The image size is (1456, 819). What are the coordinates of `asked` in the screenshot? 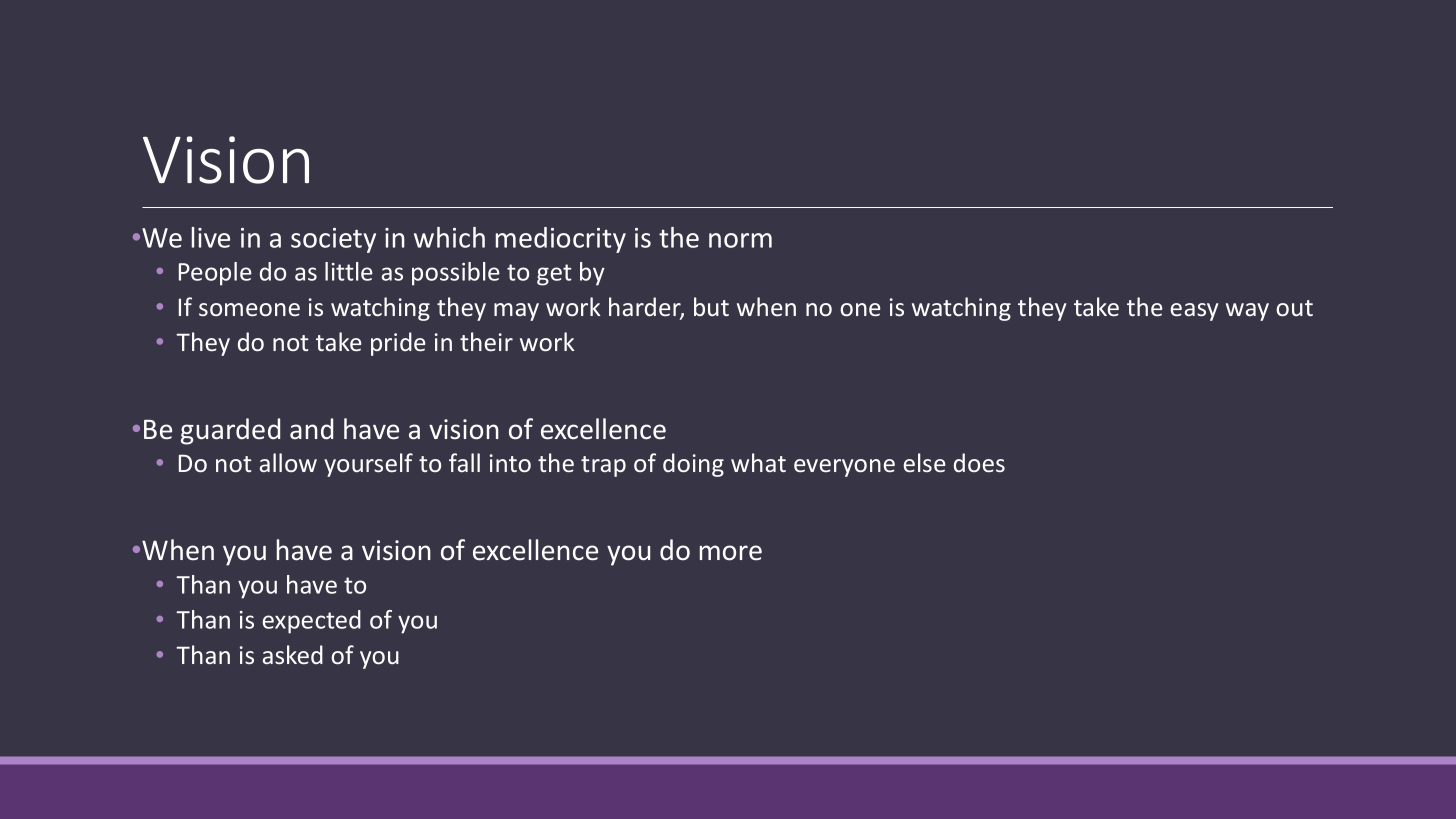 It's located at (293, 654).
